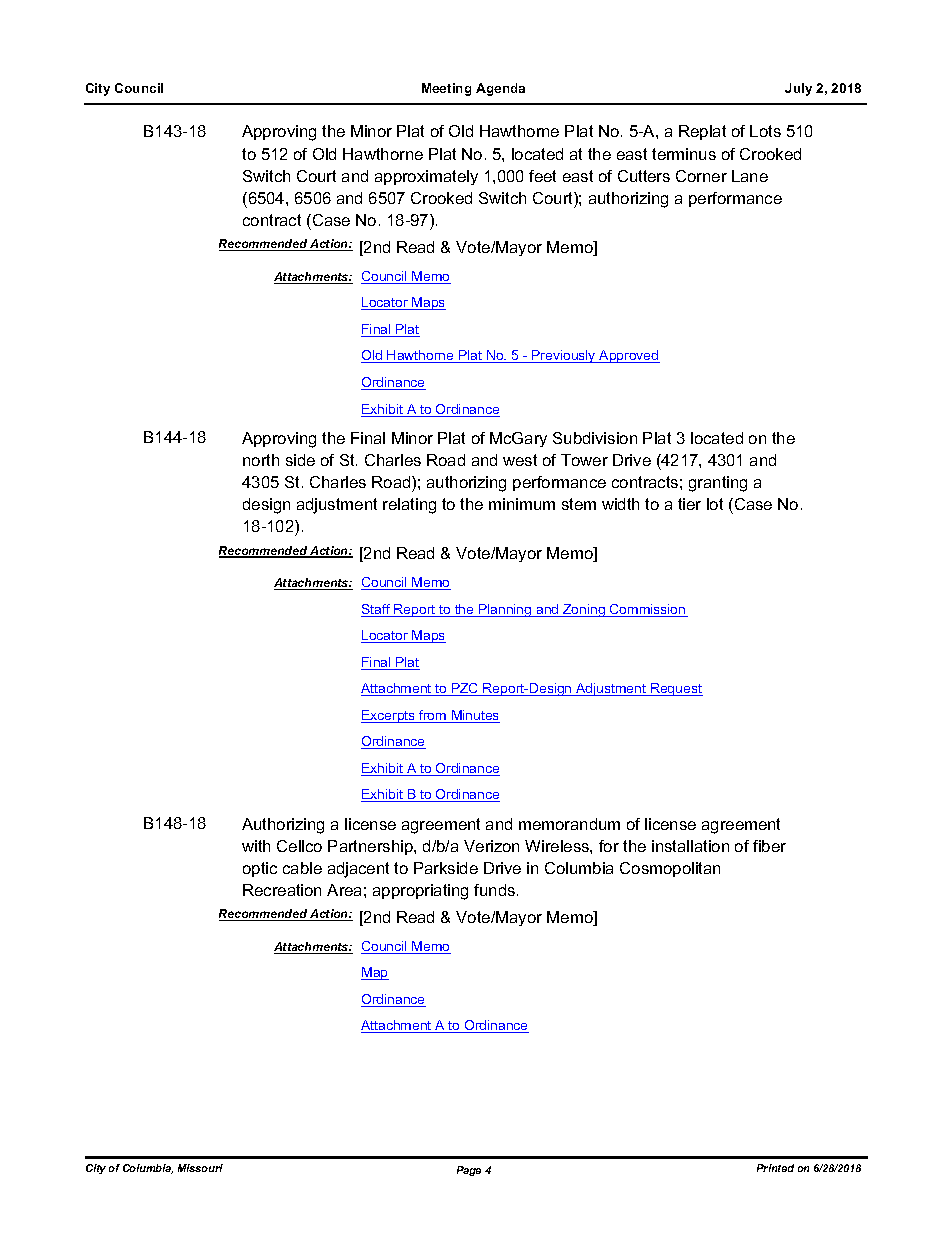 Image resolution: width=952 pixels, height=1233 pixels. I want to click on Lots, so click(765, 131).
